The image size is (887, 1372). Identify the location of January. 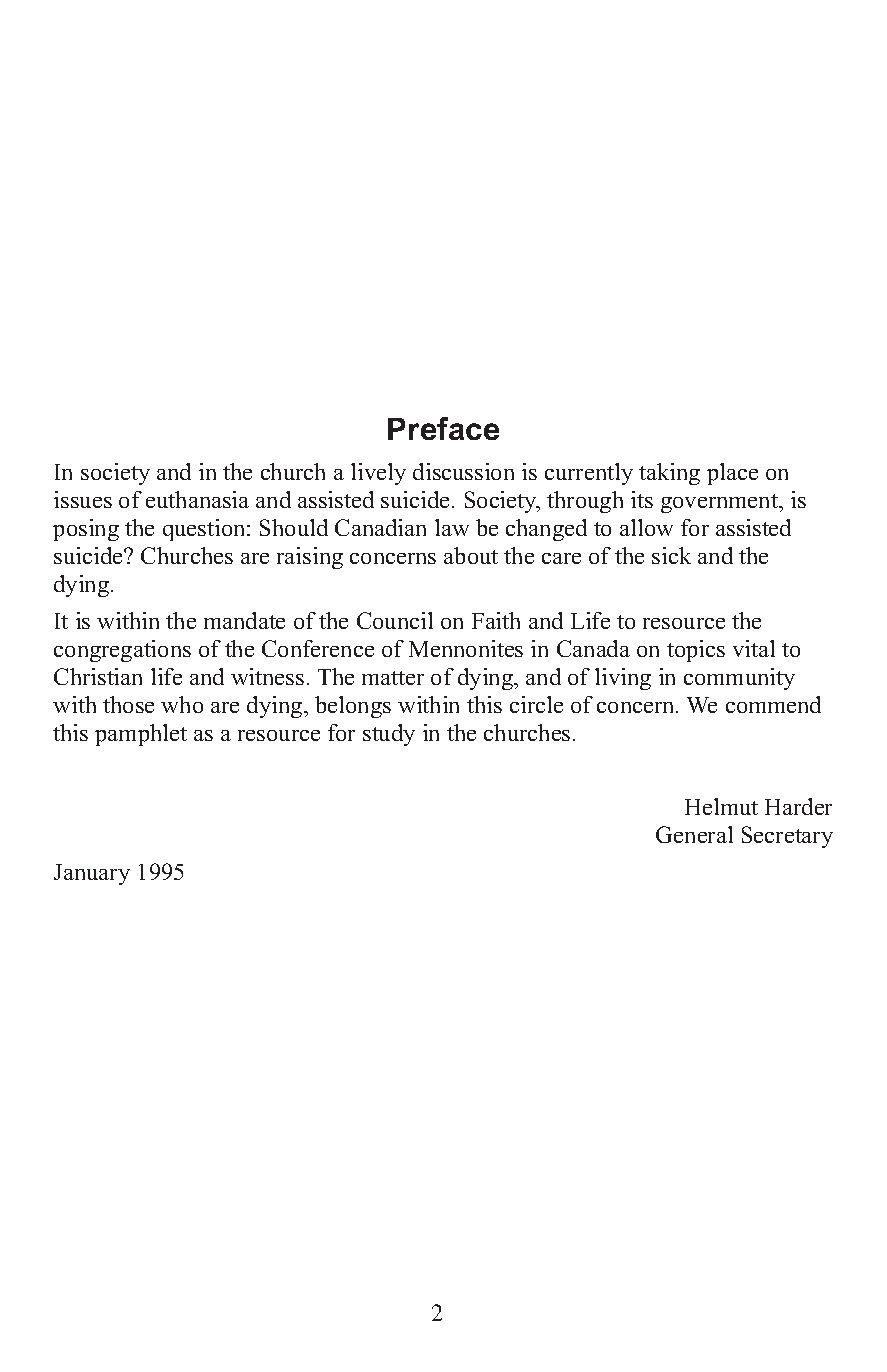
(92, 874).
